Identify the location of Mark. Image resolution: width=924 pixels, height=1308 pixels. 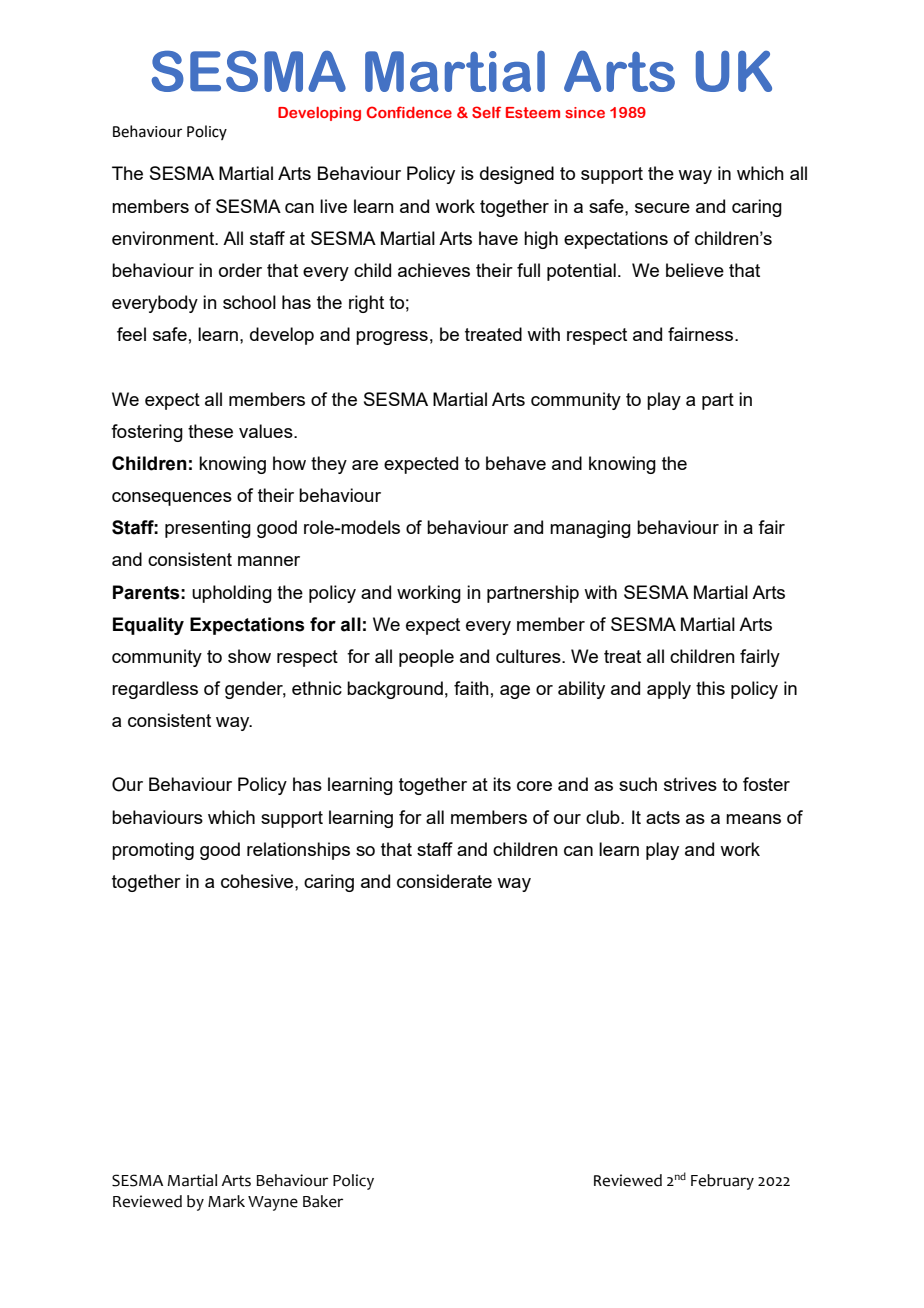
(226, 1201).
